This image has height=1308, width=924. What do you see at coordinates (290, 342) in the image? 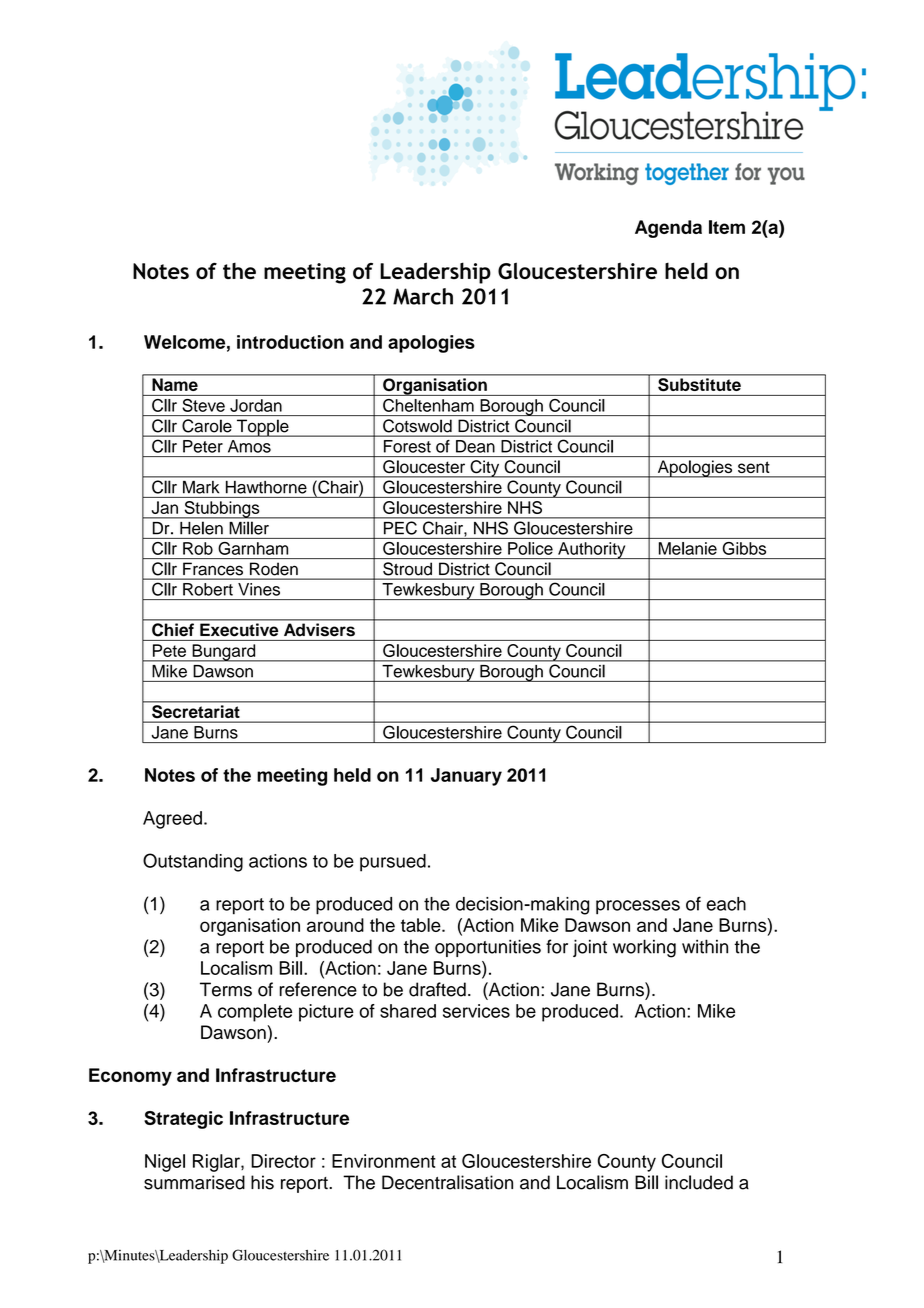
I see `introduction` at bounding box center [290, 342].
